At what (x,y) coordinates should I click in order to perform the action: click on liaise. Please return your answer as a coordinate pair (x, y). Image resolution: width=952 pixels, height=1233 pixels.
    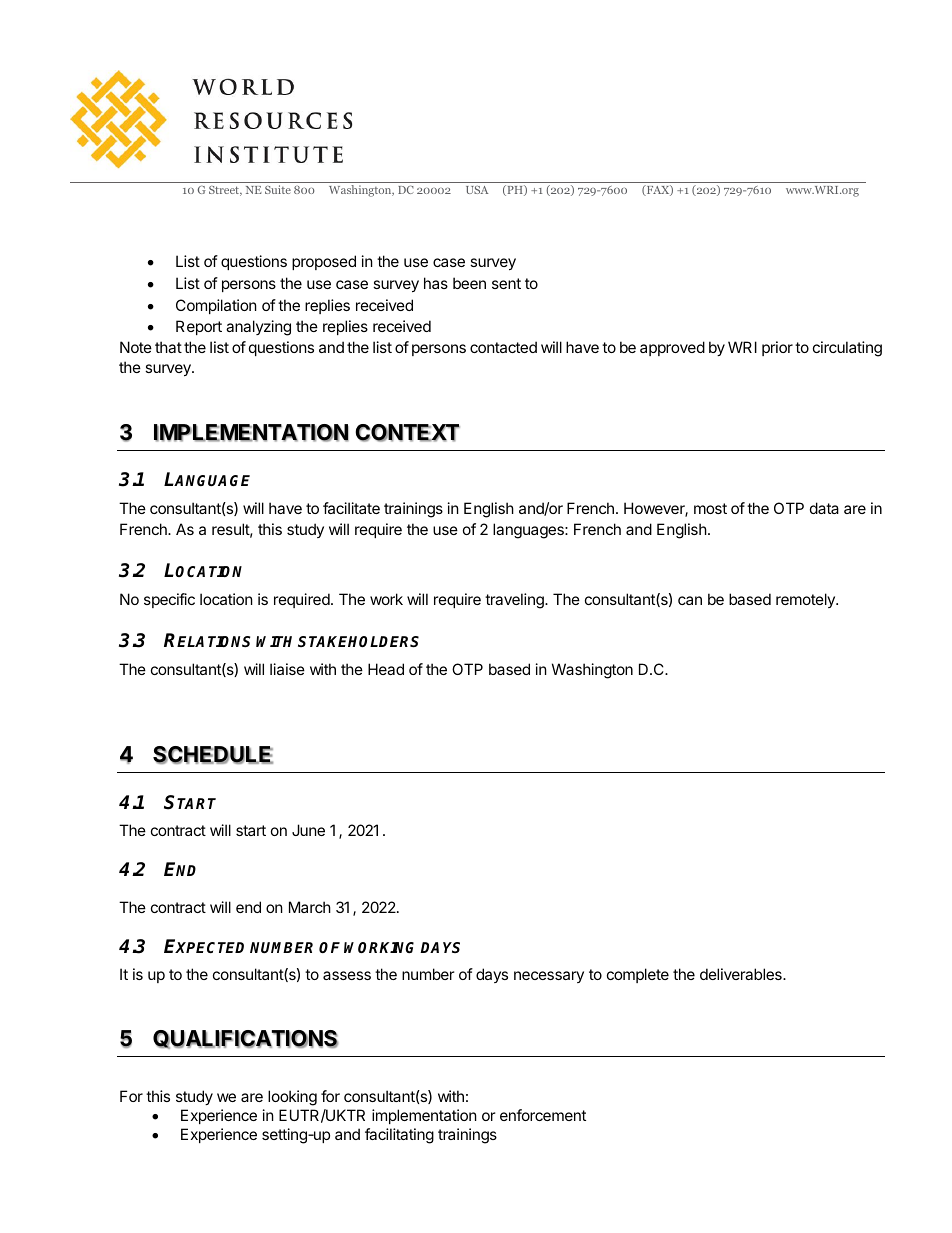
    Looking at the image, I should click on (287, 669).
